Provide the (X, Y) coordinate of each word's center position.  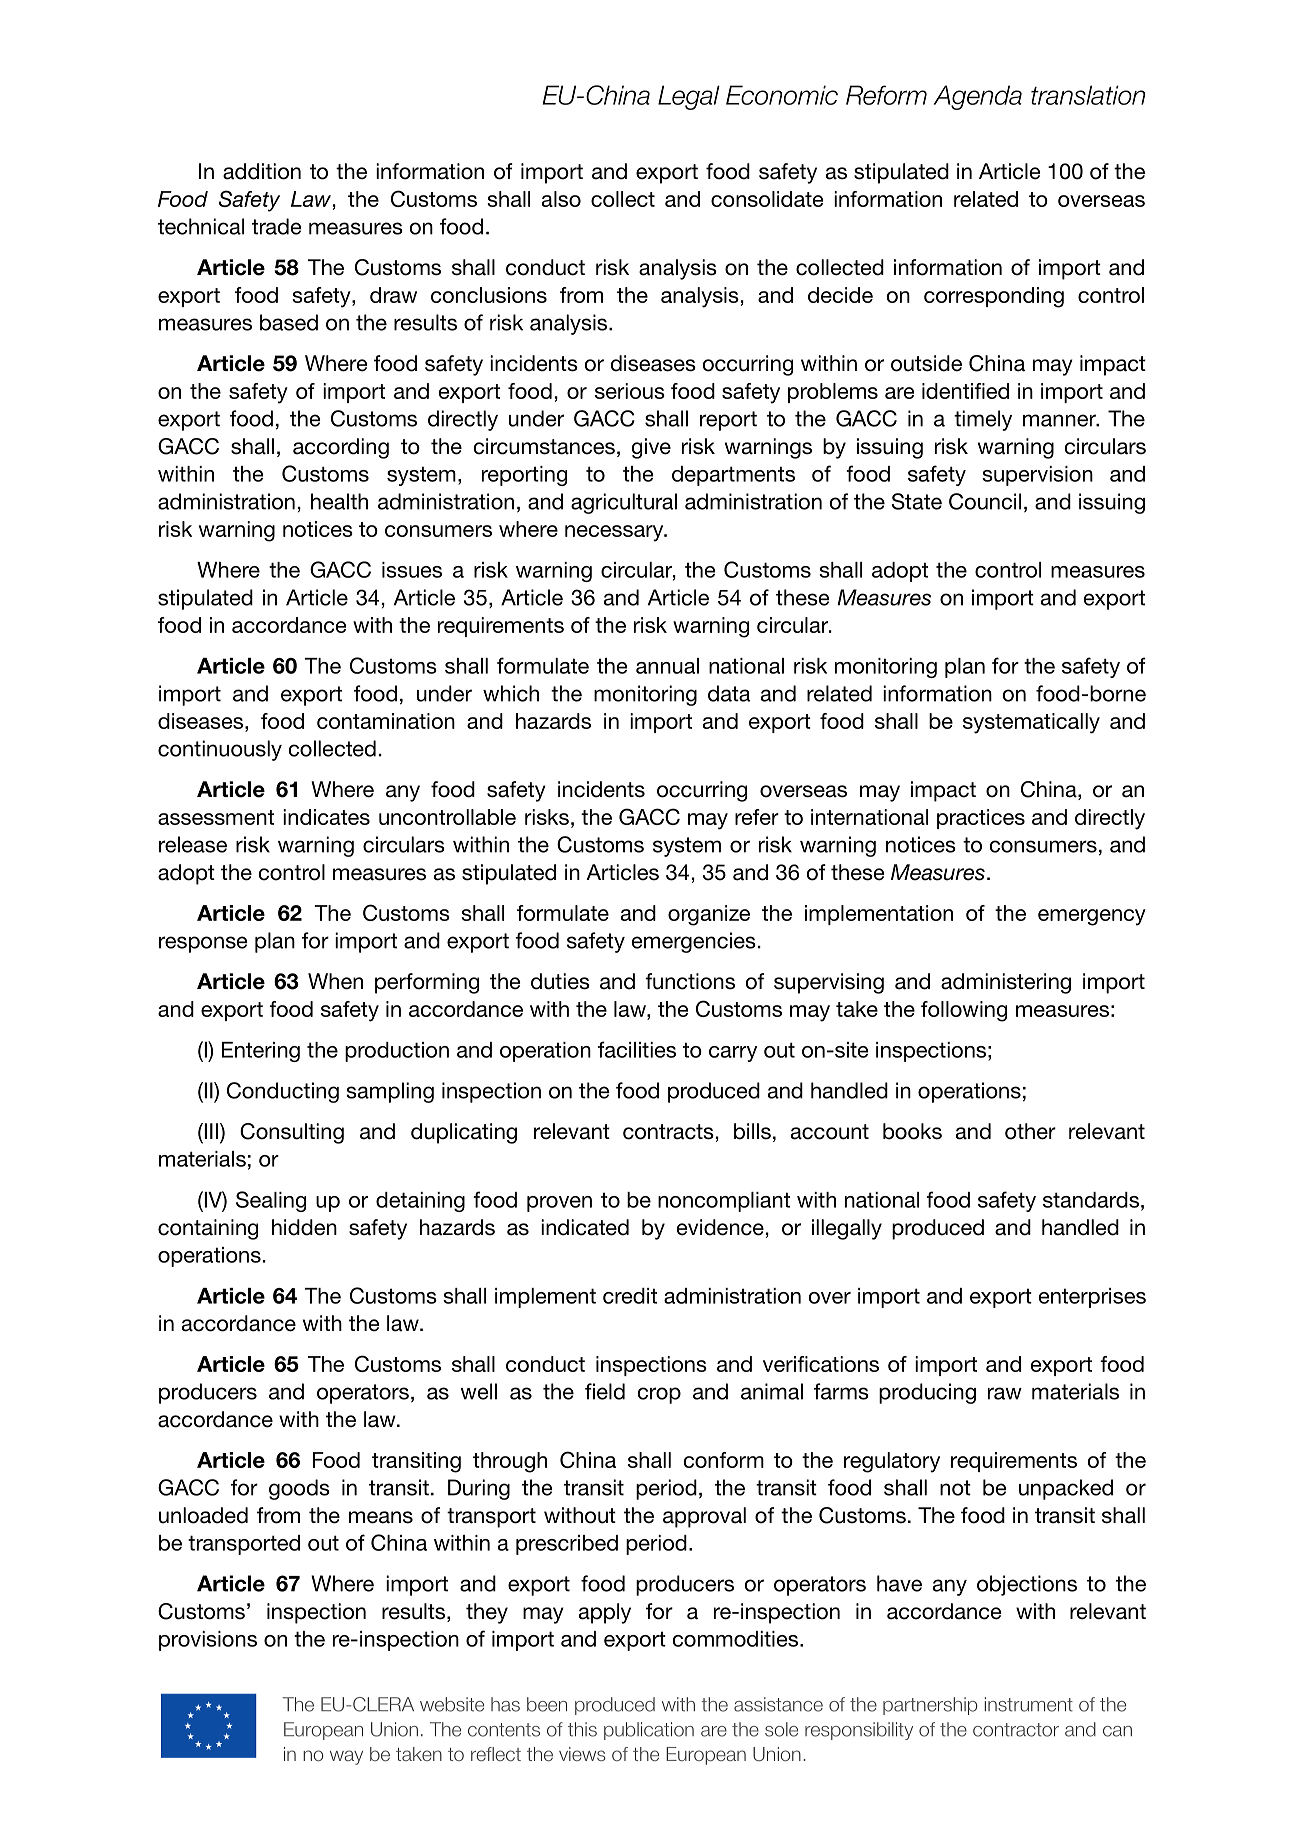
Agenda (978, 97)
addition (262, 171)
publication (649, 1731)
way (346, 1757)
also (561, 199)
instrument (1028, 1704)
